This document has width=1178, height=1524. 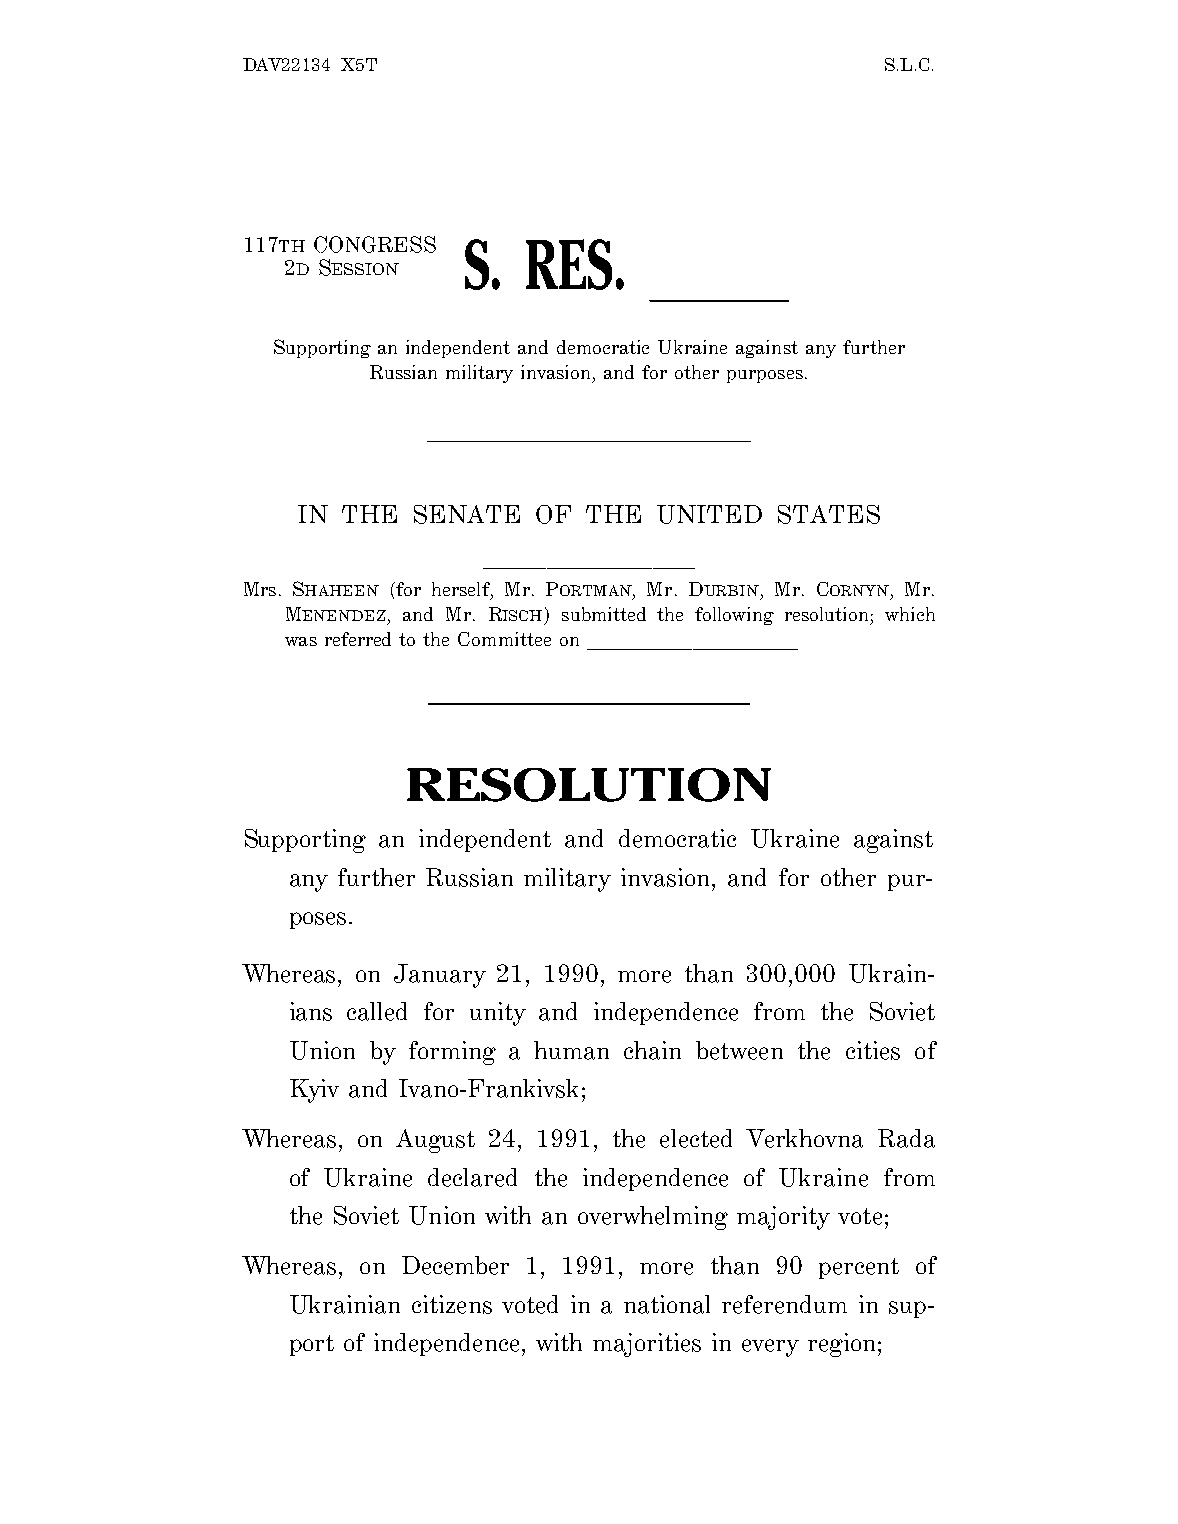 I want to click on region, so click(x=841, y=1345).
